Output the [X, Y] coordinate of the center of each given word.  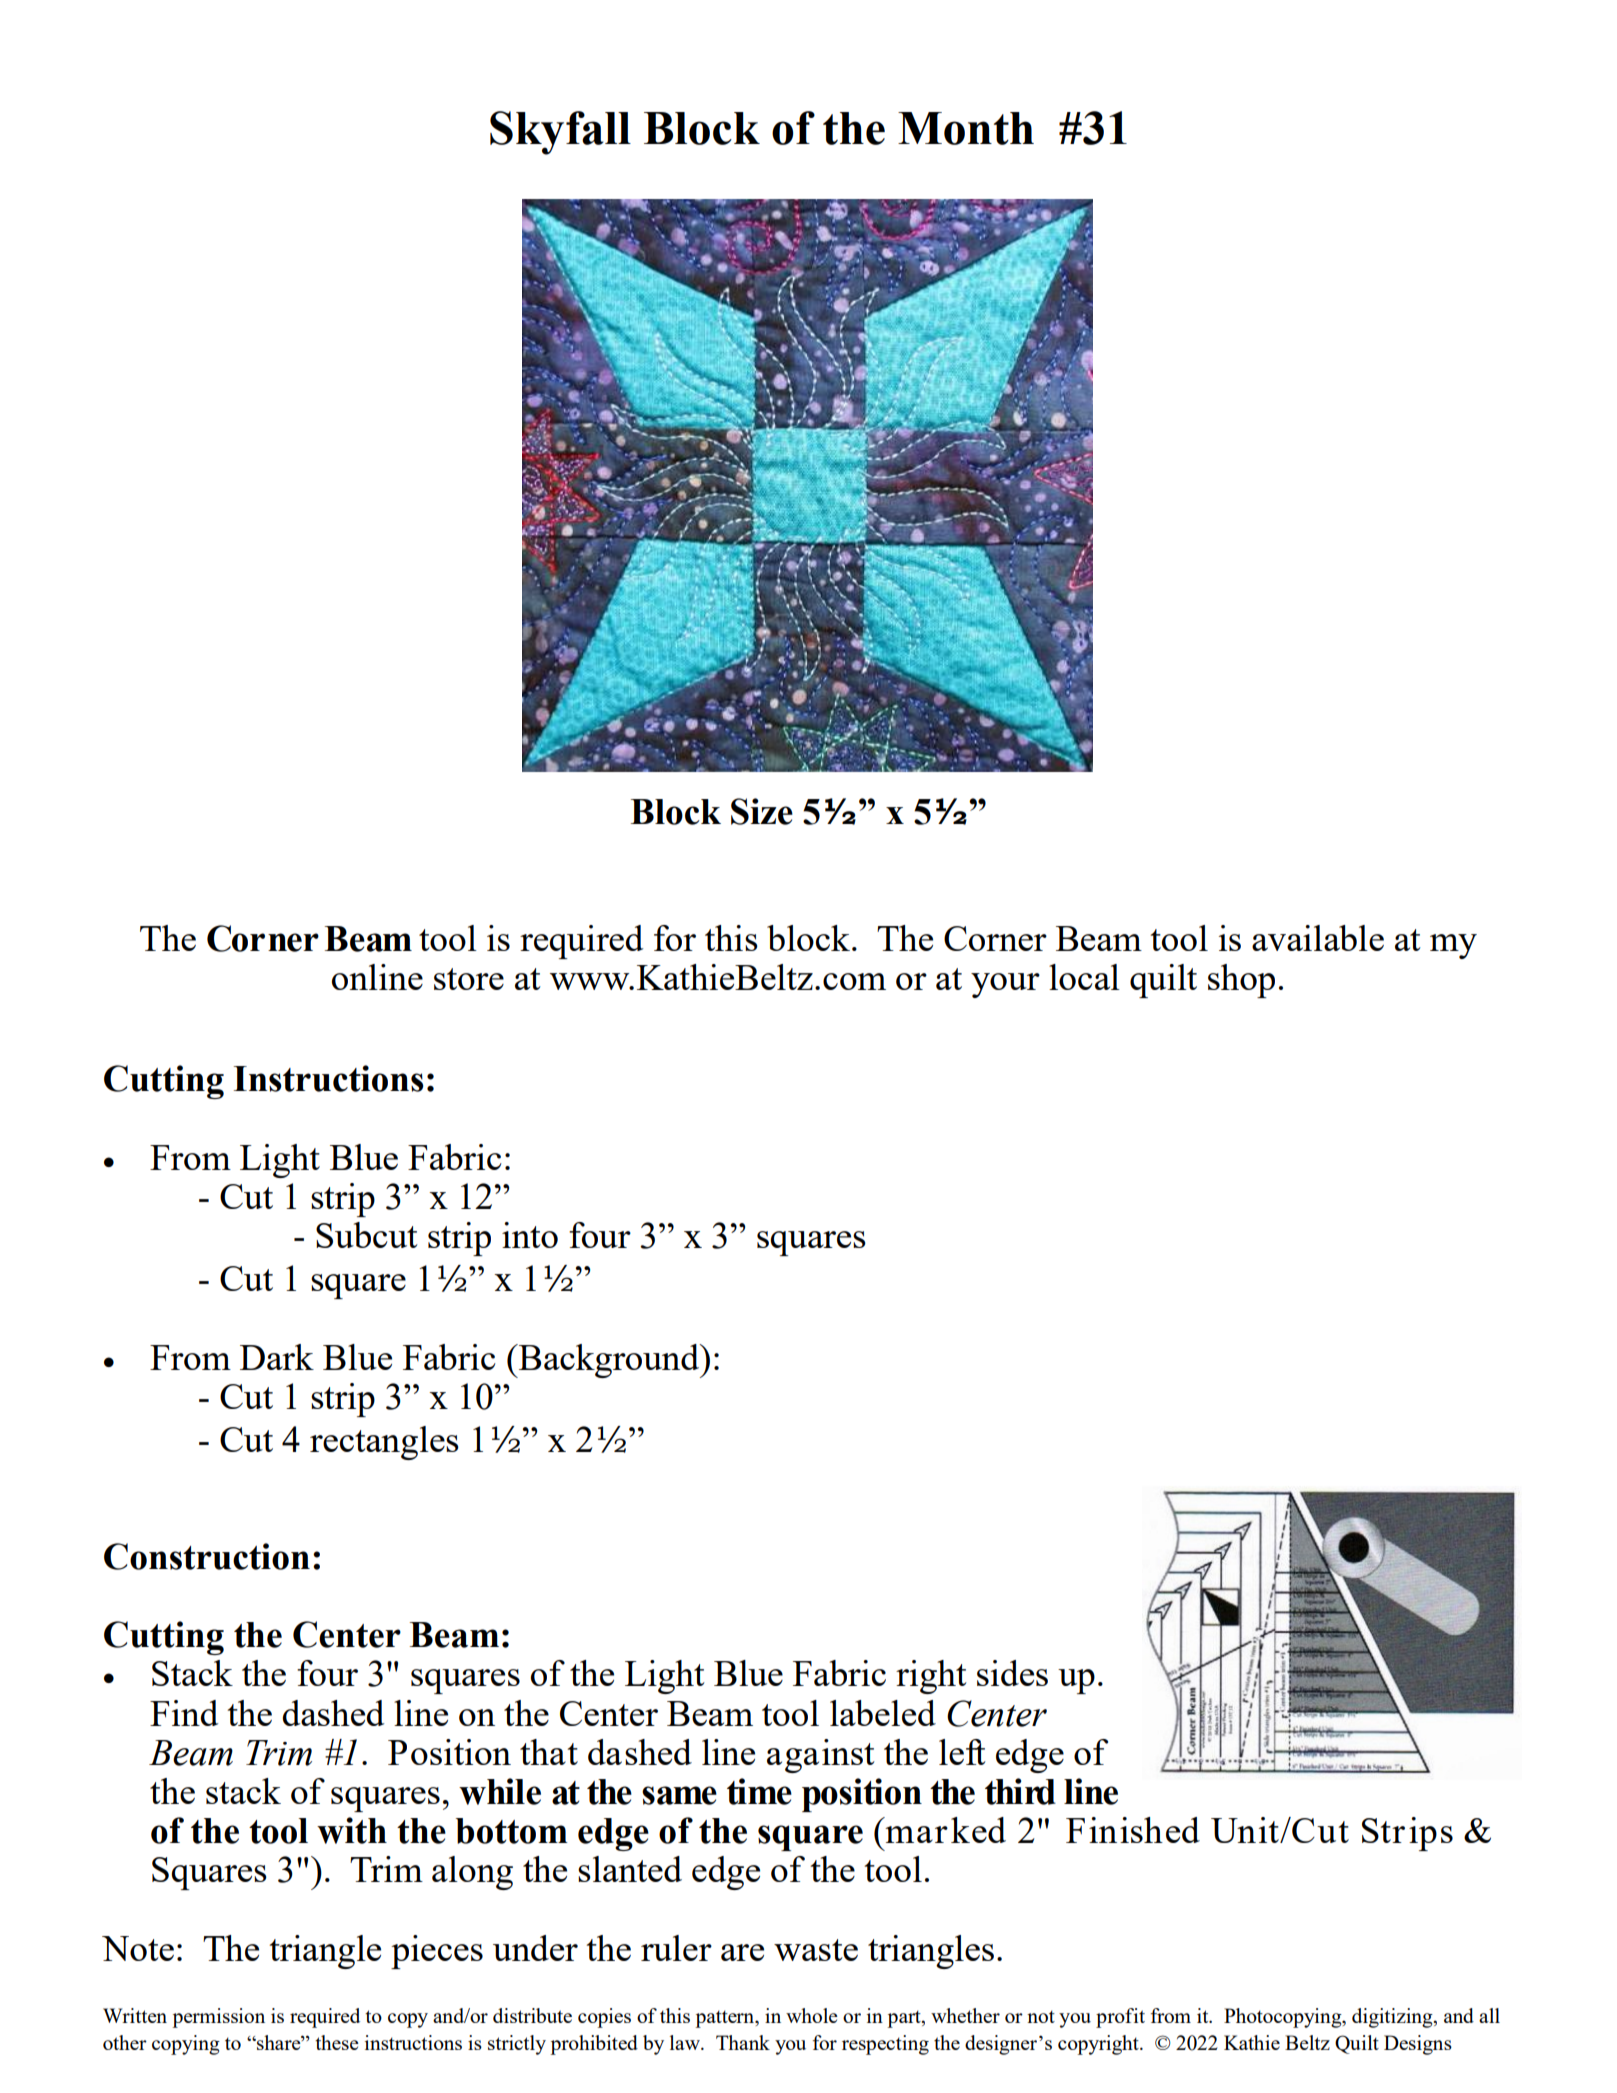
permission [218, 2018]
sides [1012, 1673]
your [1005, 985]
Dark [277, 1357]
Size [762, 811]
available [1318, 938]
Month [966, 128]
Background [609, 1361]
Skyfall [560, 133]
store [469, 979]
